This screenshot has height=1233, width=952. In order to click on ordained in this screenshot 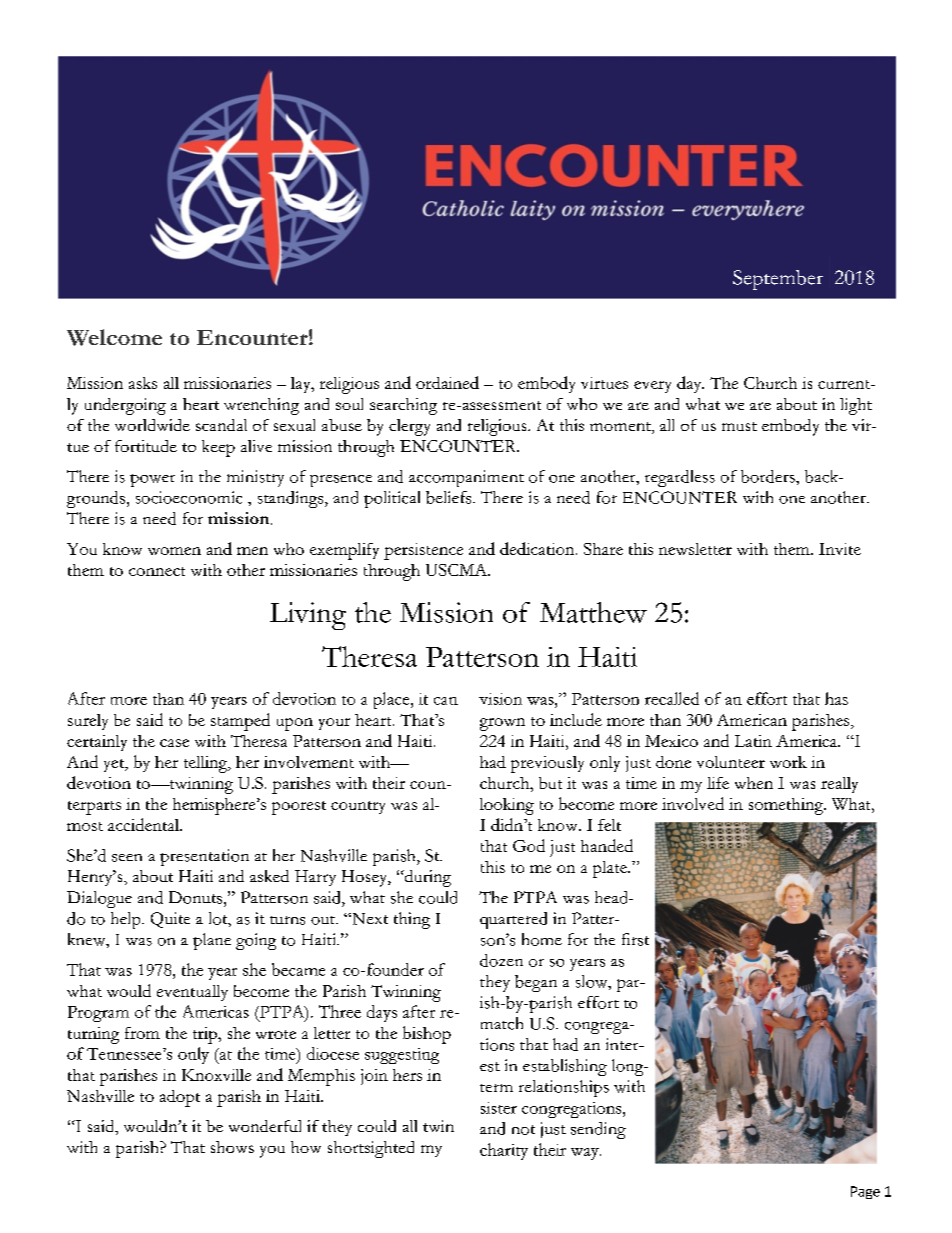, I will do `click(447, 382)`.
